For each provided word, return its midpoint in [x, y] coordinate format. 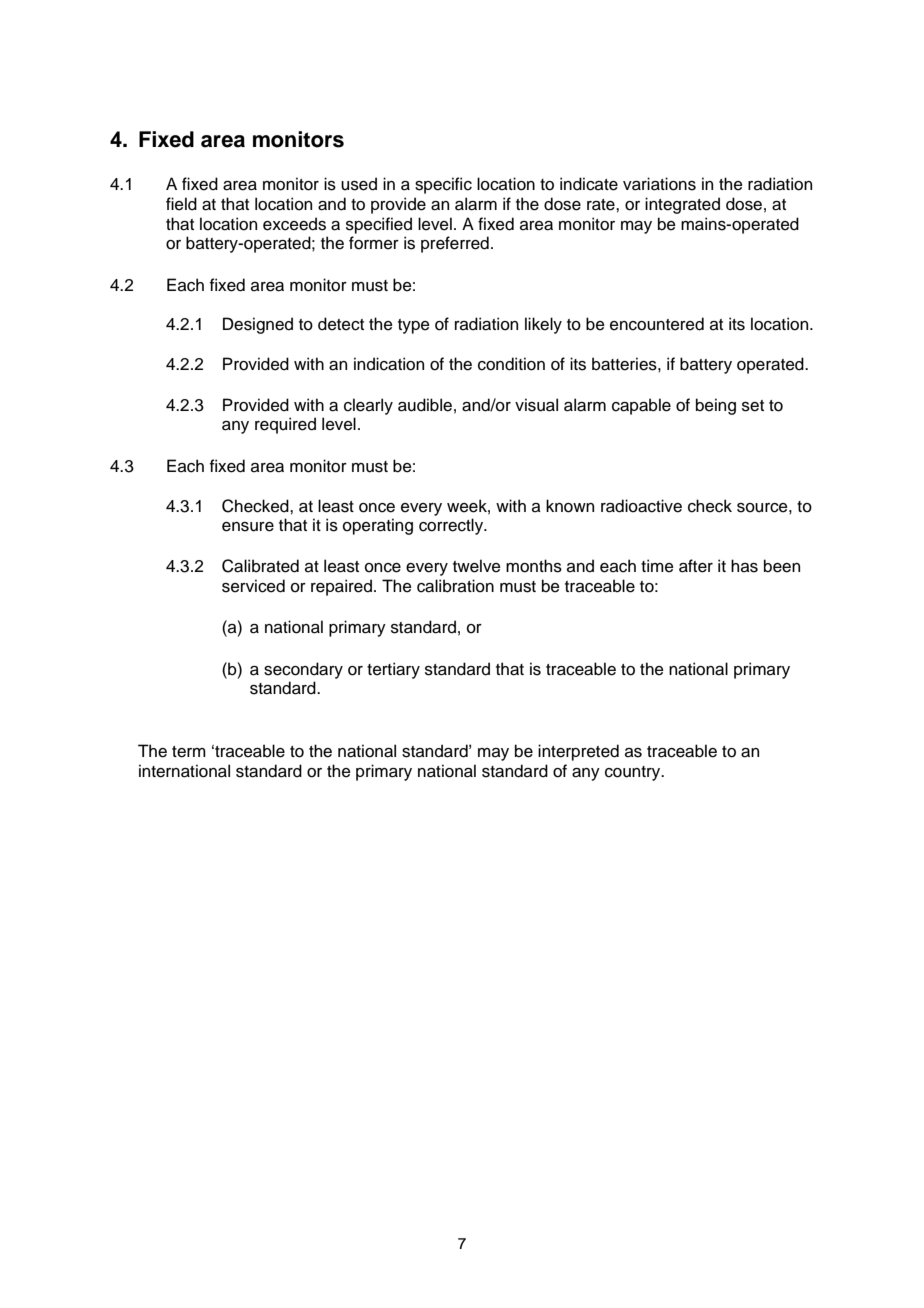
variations [659, 184]
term [189, 752]
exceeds [294, 224]
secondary [303, 670]
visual [536, 405]
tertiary [393, 670]
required [285, 425]
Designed [258, 325]
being [716, 406]
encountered [657, 324]
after [696, 566]
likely [543, 325]
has [744, 566]
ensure [248, 527]
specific [443, 185]
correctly [452, 526]
